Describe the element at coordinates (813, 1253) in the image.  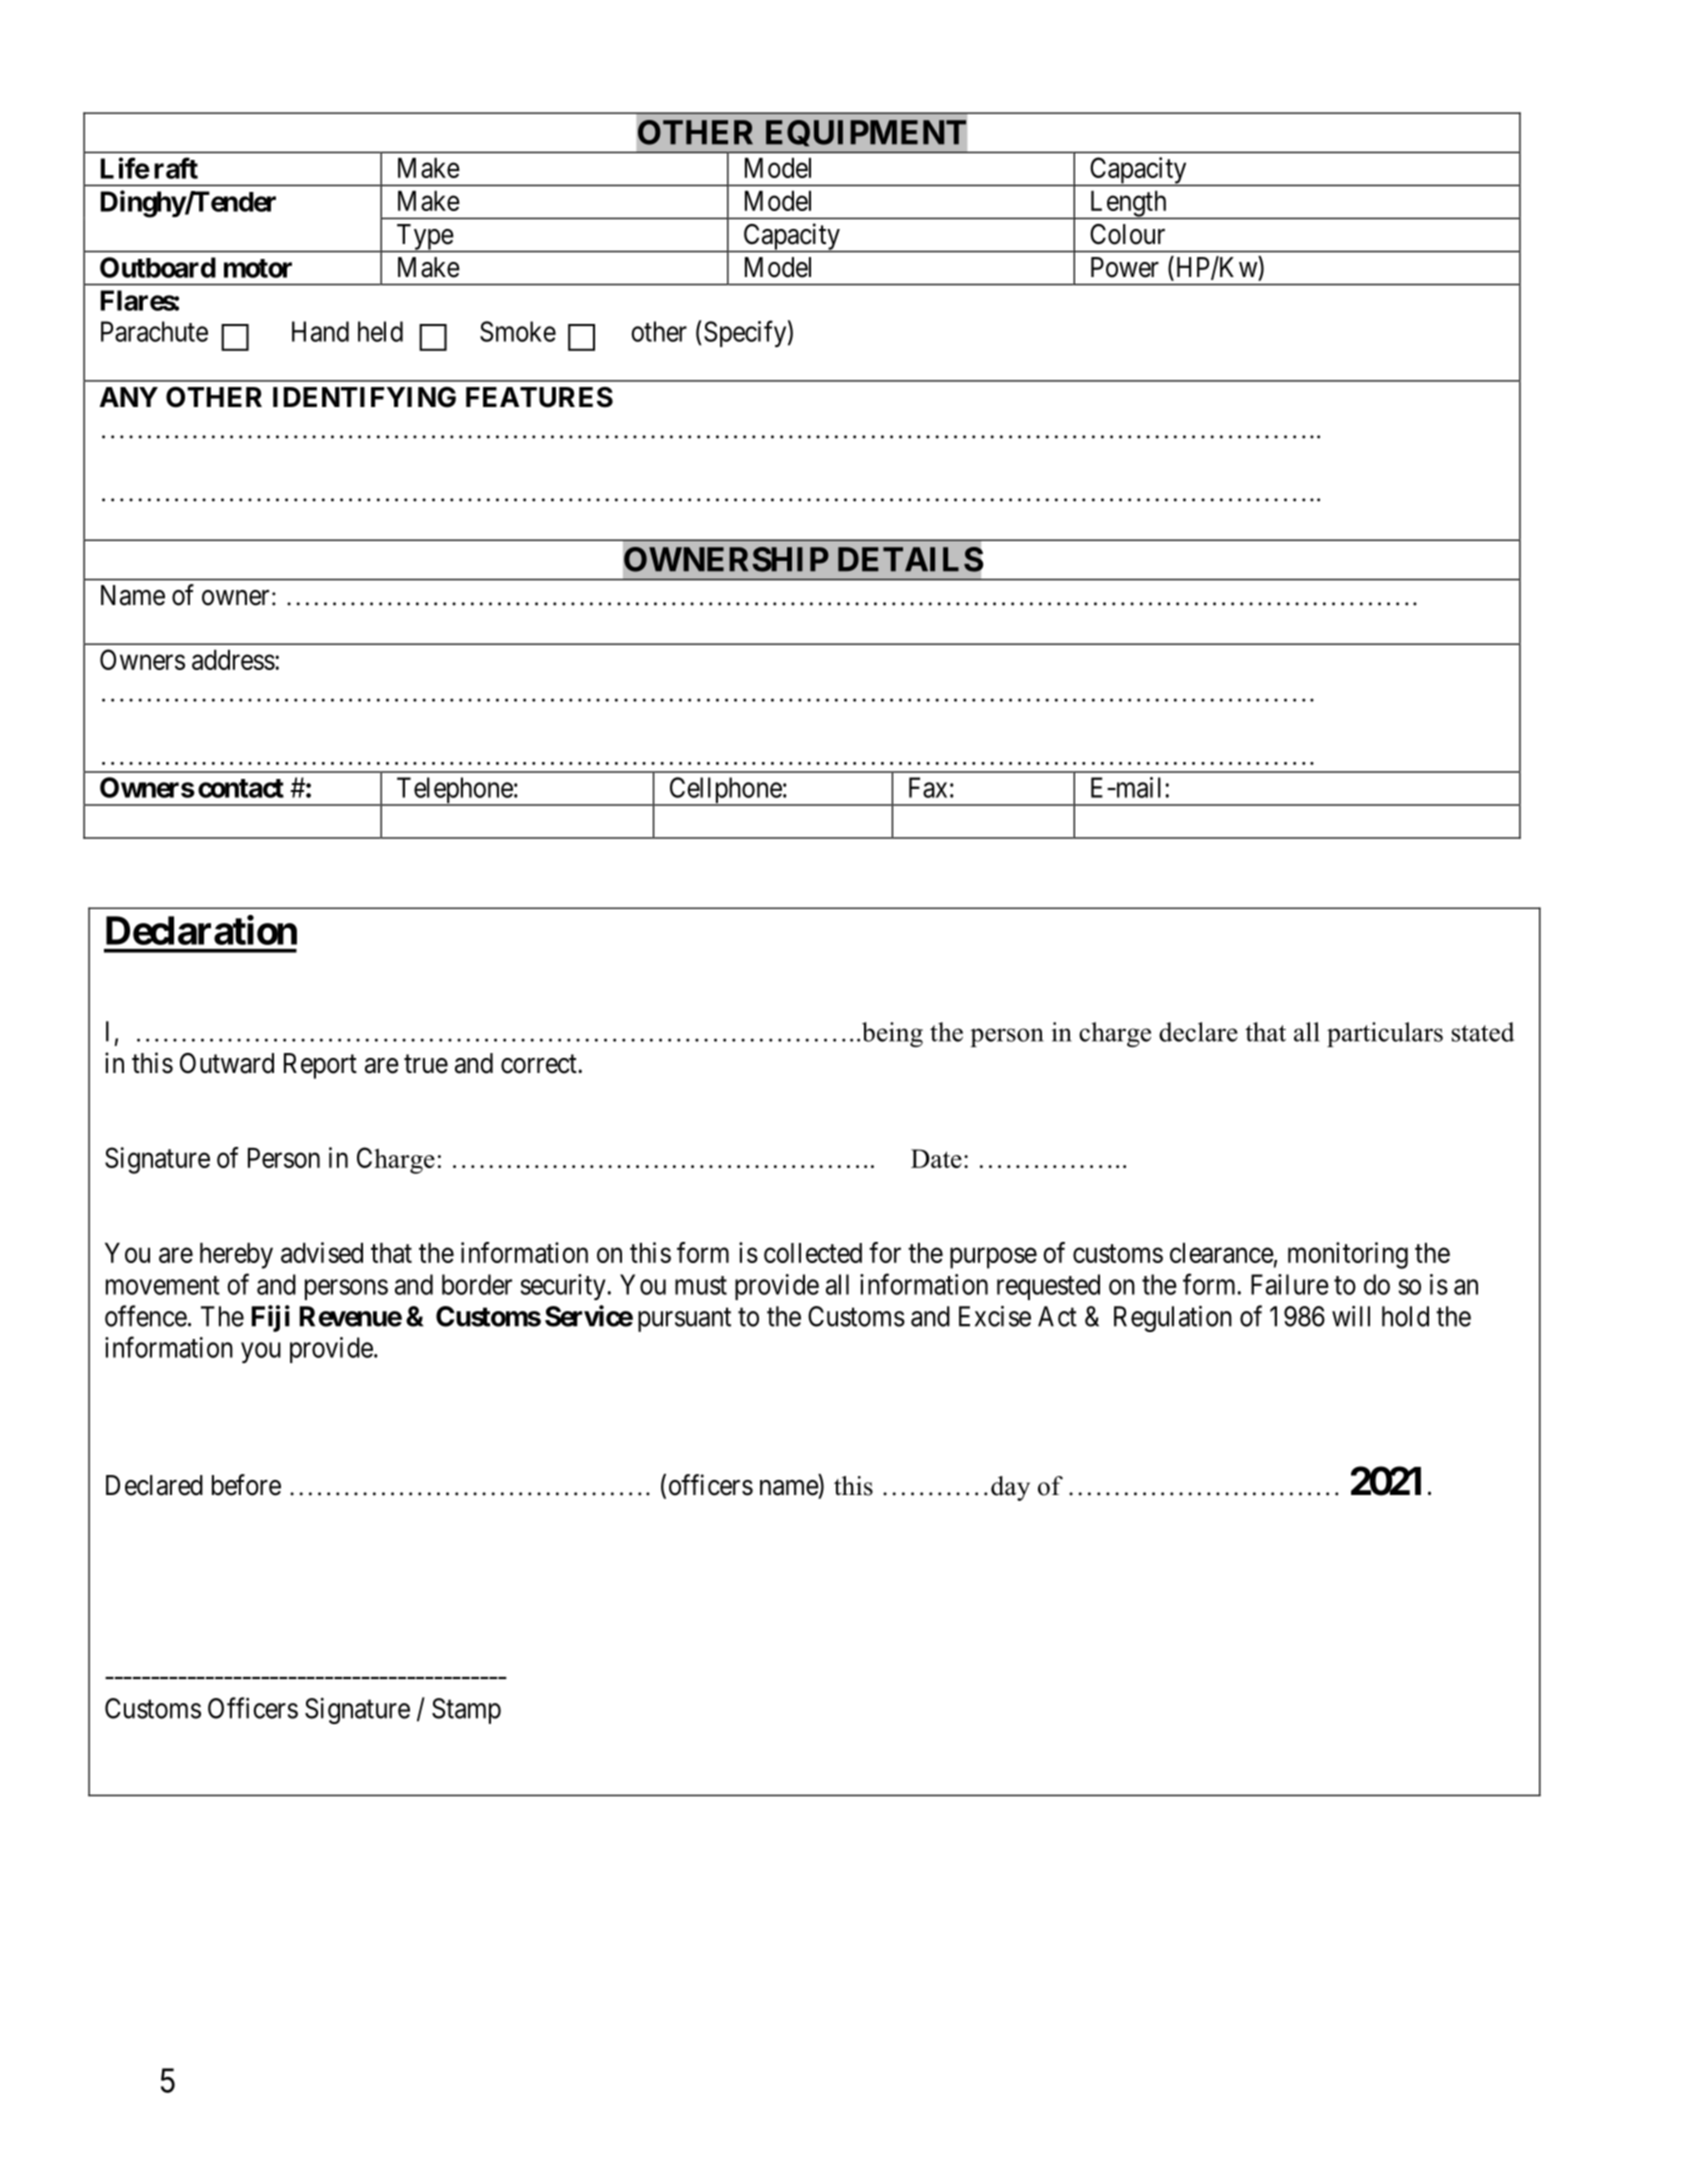
I see `collected` at that location.
